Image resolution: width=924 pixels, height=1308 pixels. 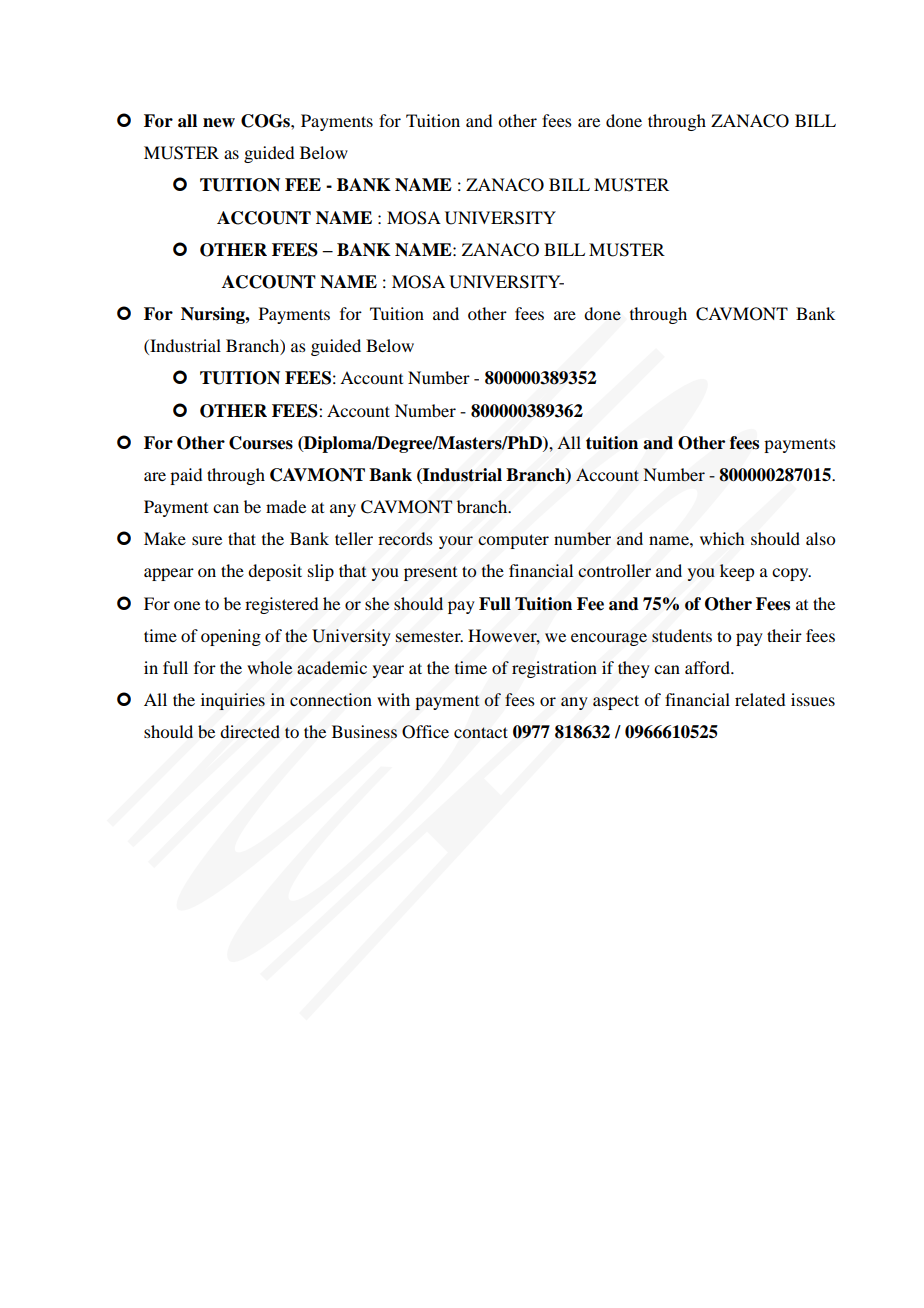 I want to click on computer, so click(x=513, y=541).
